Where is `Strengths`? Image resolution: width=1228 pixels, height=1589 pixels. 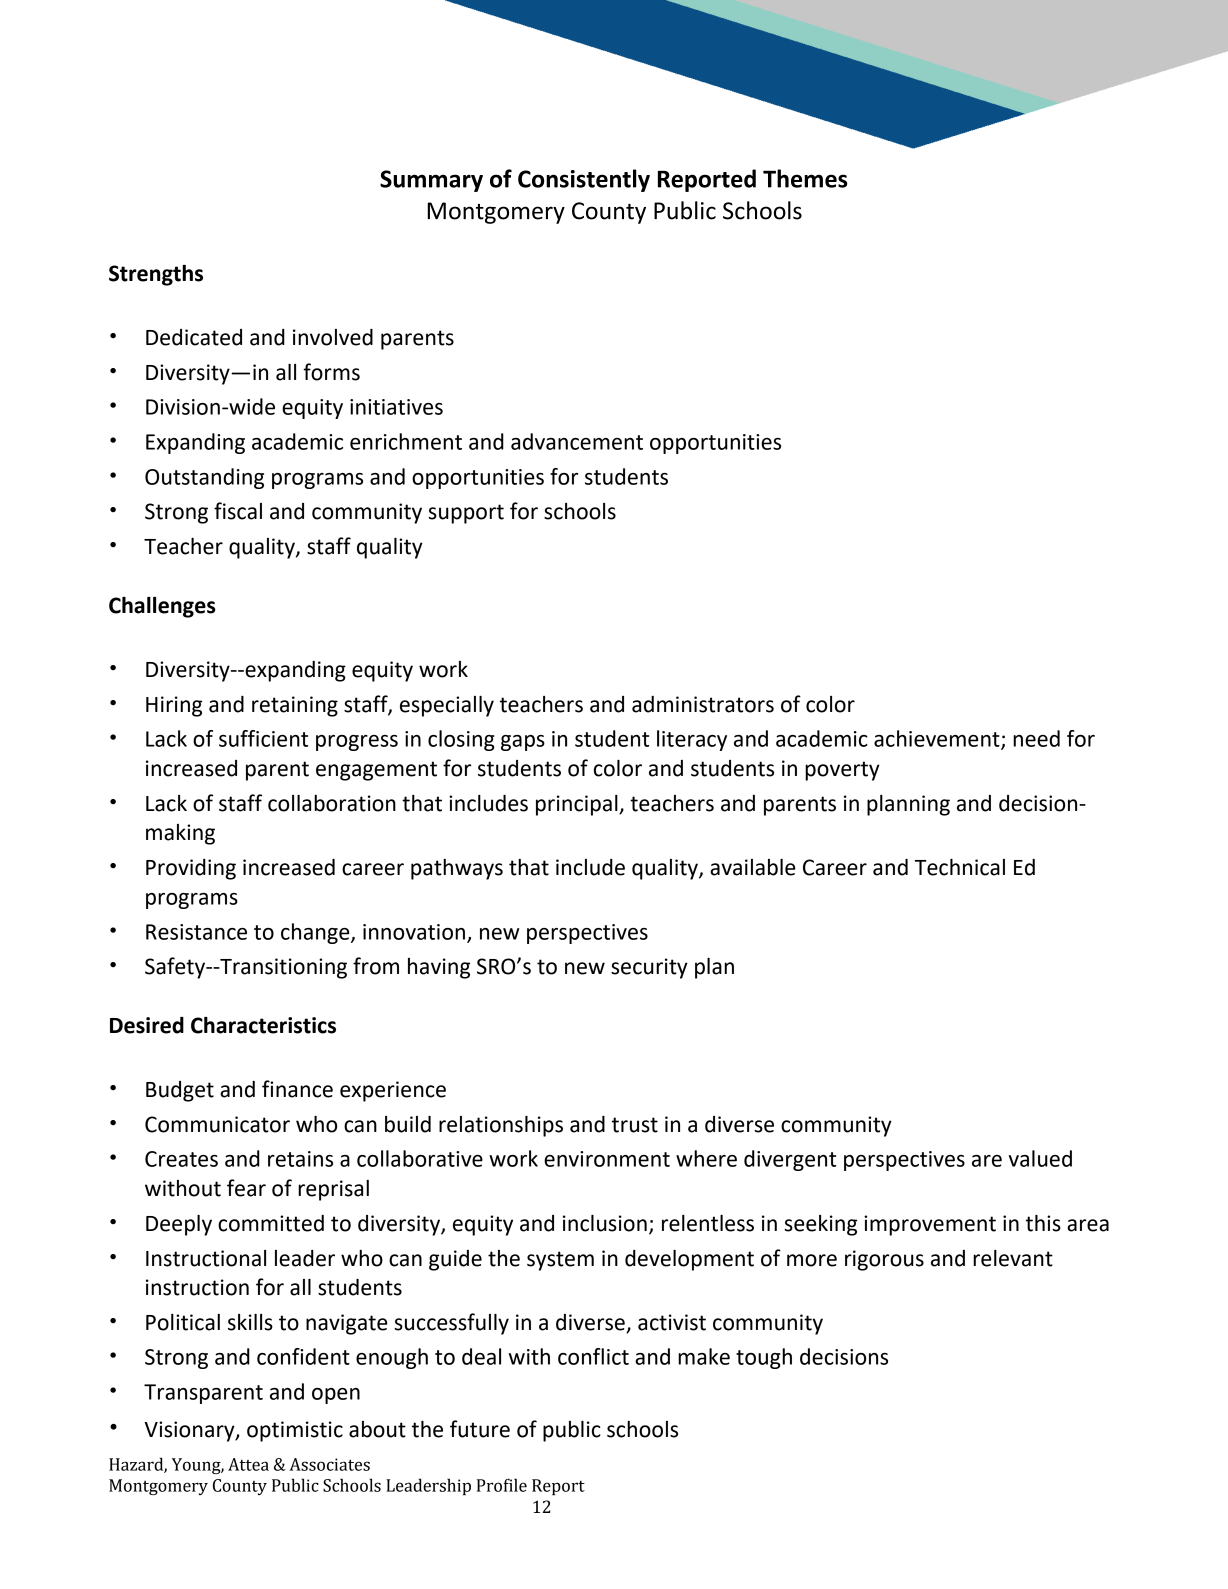 Strengths is located at coordinates (156, 275).
